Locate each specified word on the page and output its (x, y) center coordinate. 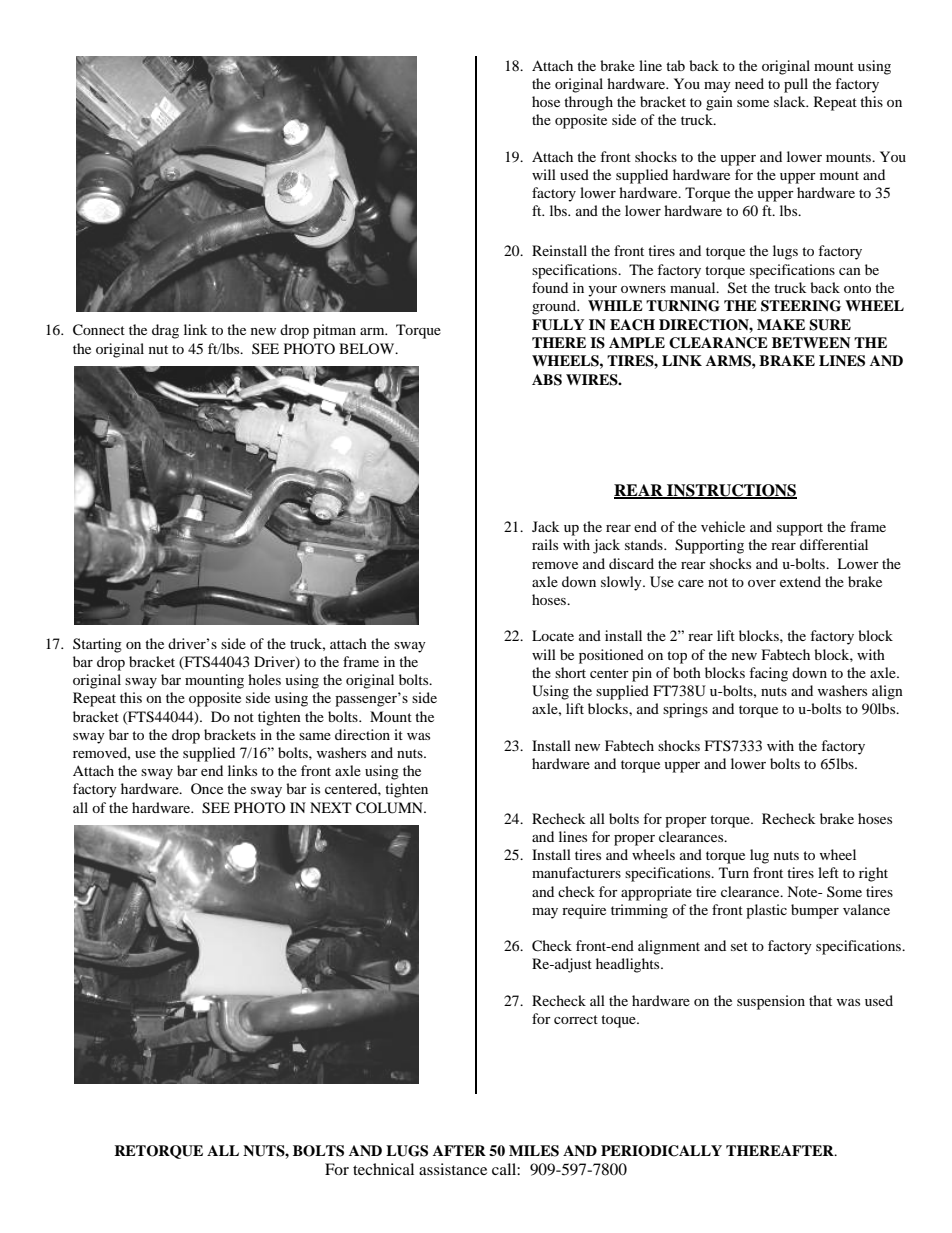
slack (791, 101)
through (588, 103)
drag (165, 331)
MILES (534, 1151)
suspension (771, 1002)
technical (383, 1169)
